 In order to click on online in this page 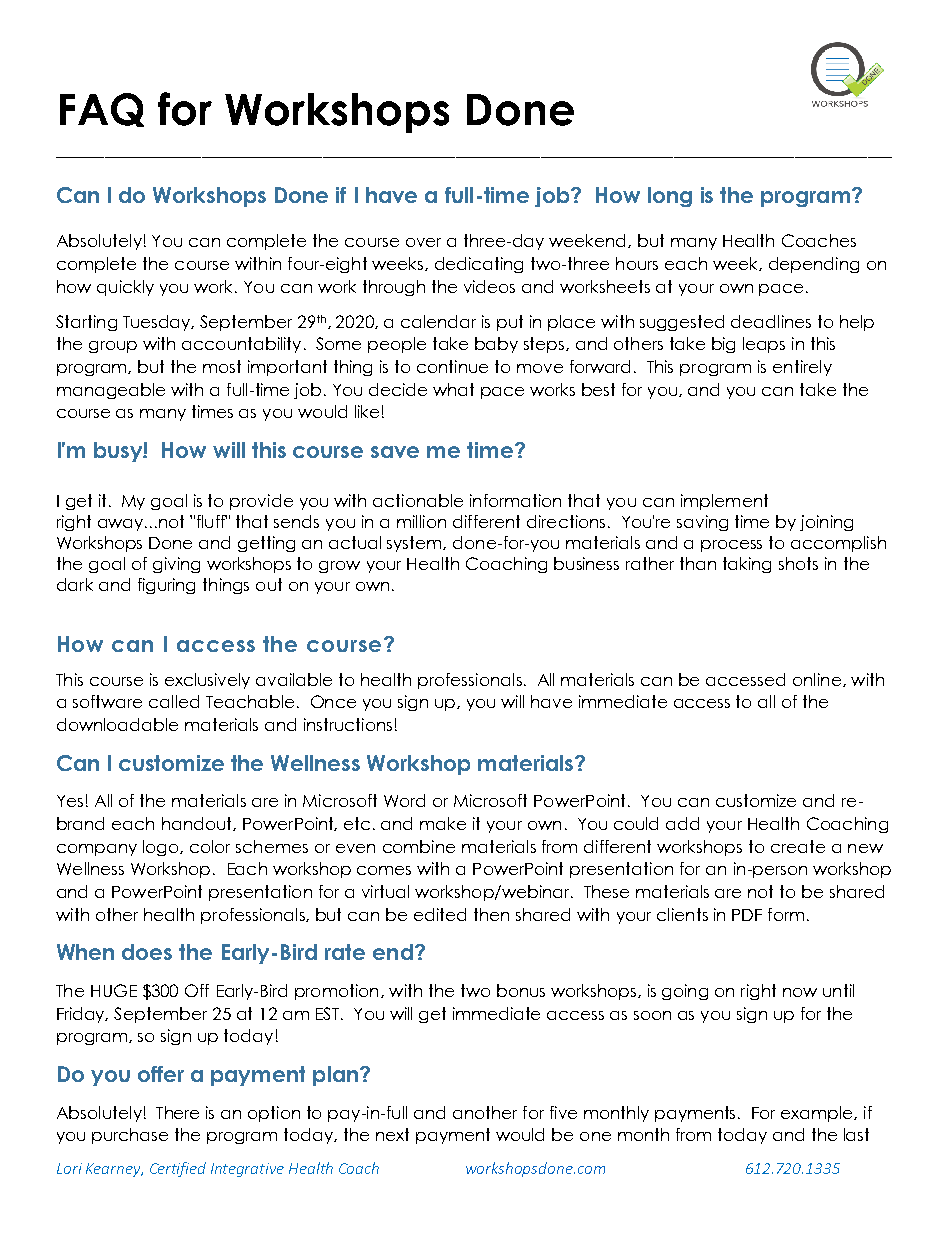, I will do `click(817, 679)`.
